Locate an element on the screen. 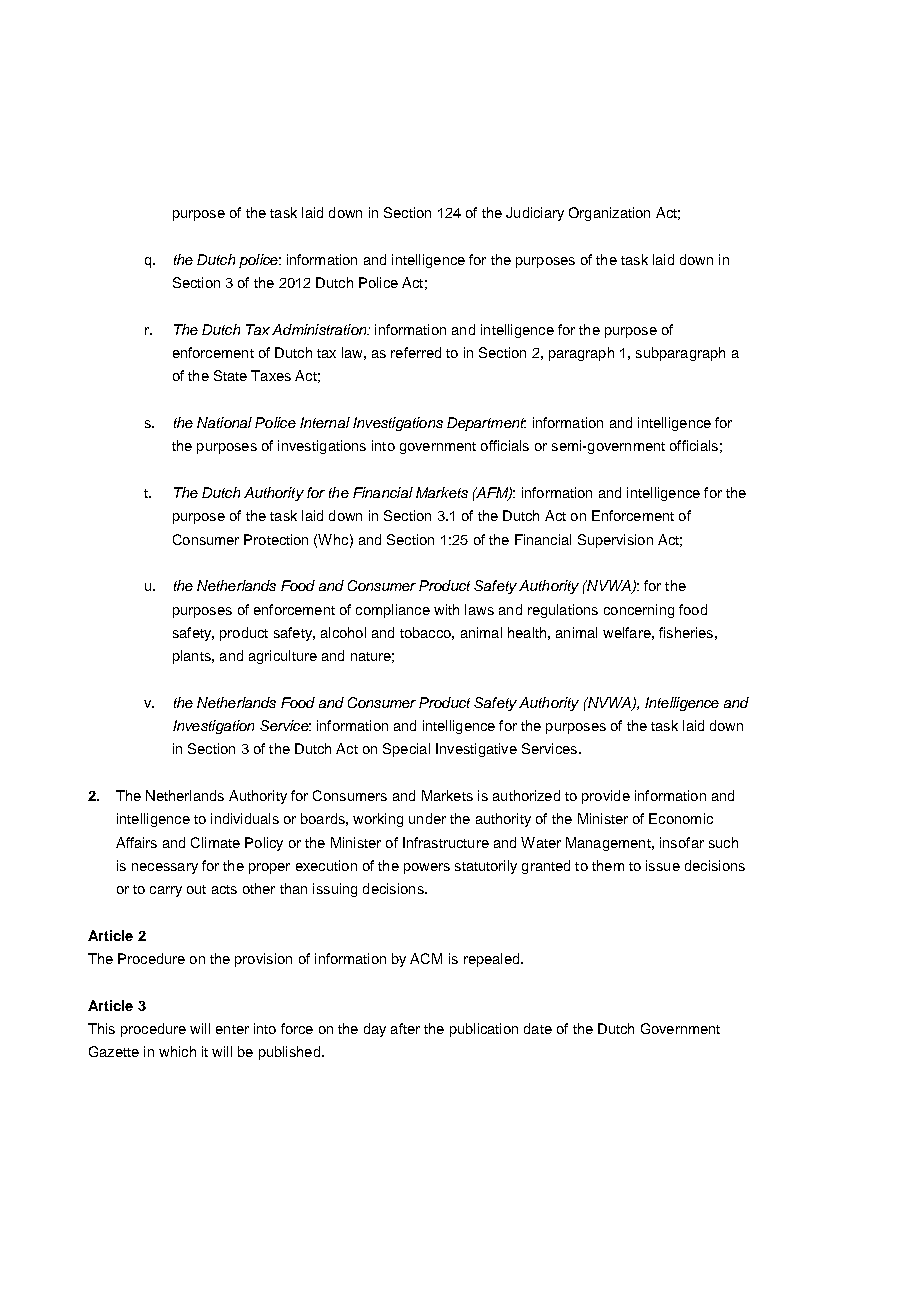 The width and height of the screenshot is (924, 1308). Supervision is located at coordinates (615, 541).
